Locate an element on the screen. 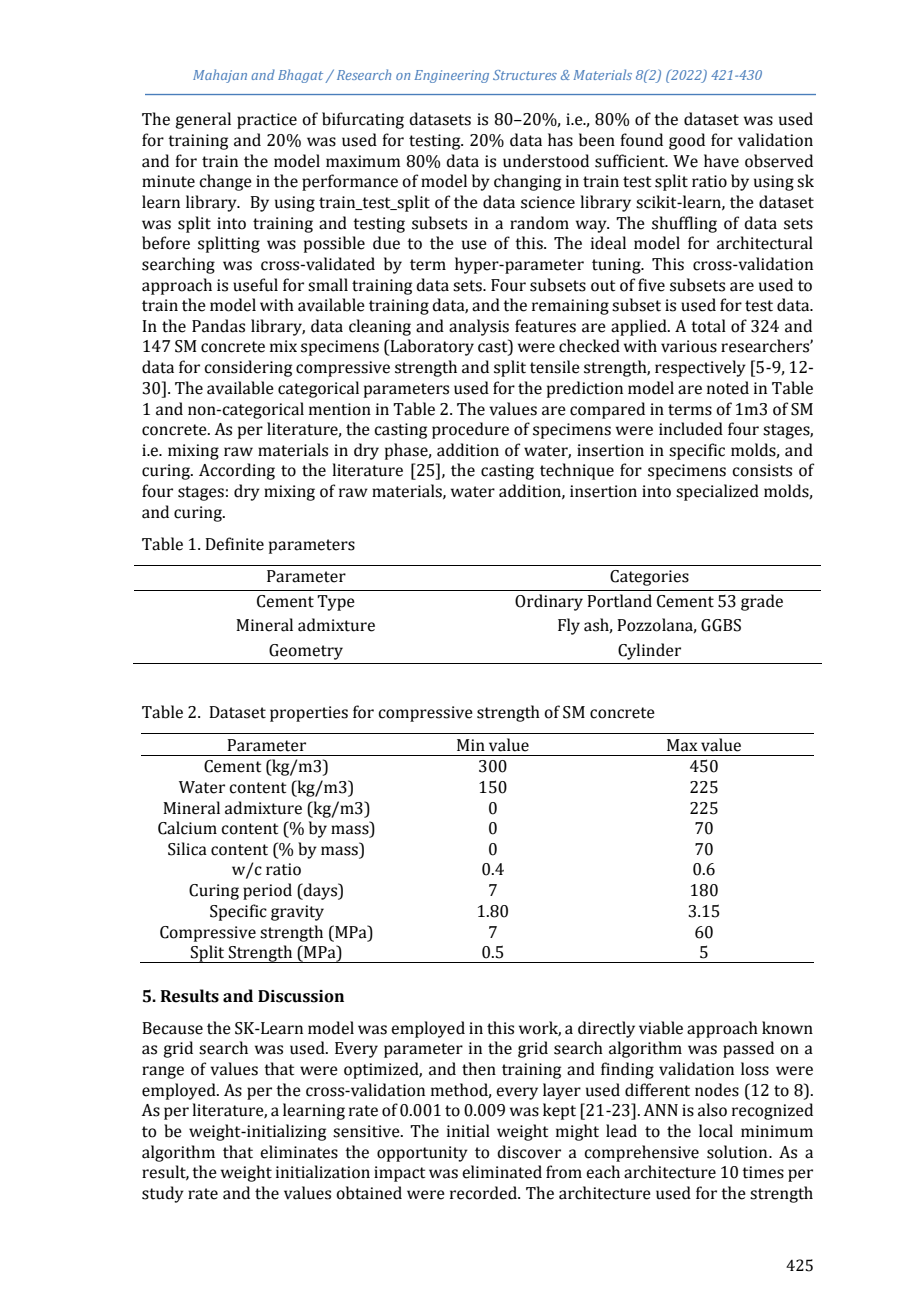 Image resolution: width=924 pixels, height=1314 pixels. grade is located at coordinates (762, 602).
